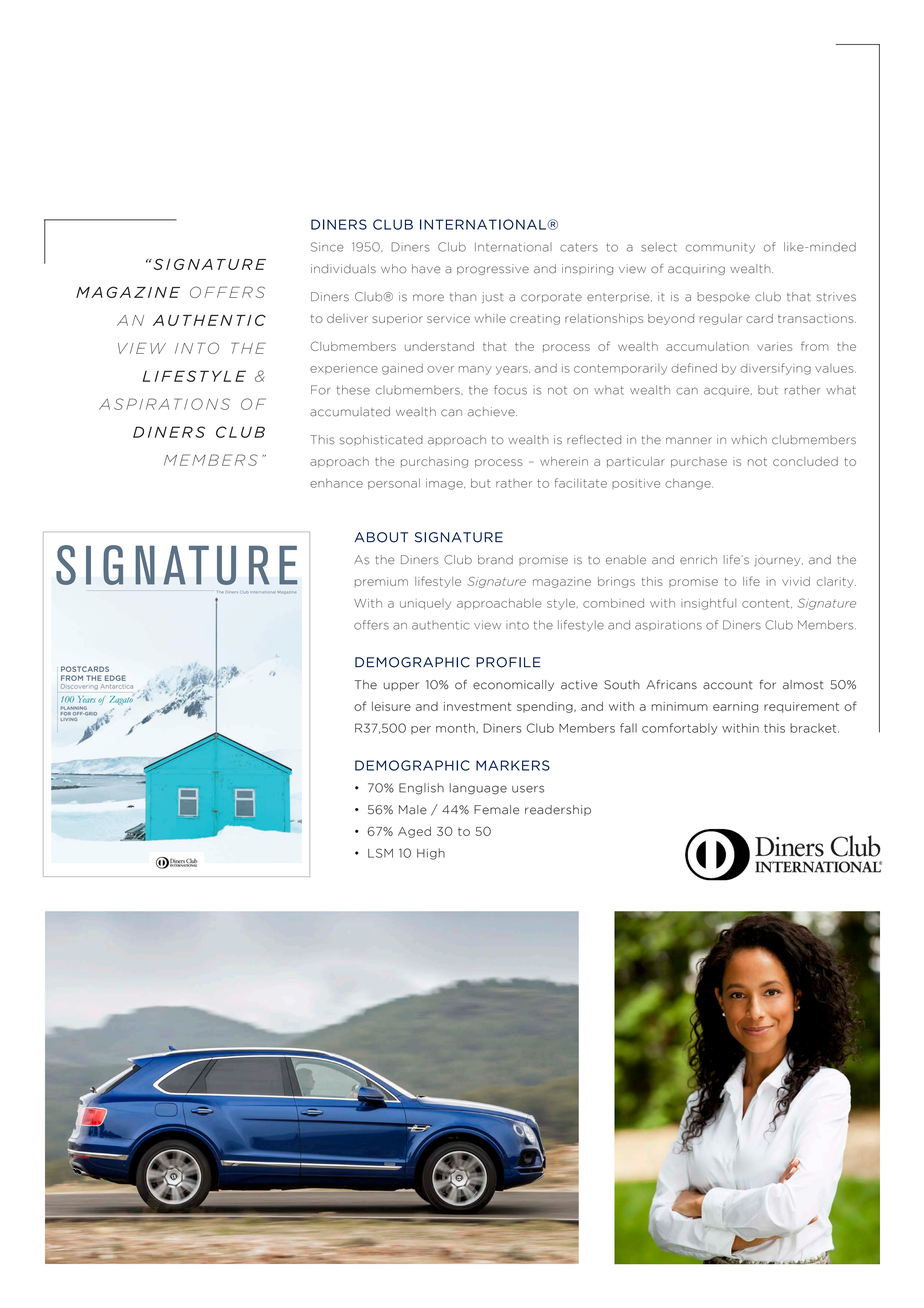 Image resolution: width=924 pixels, height=1308 pixels. I want to click on Aged, so click(414, 832).
